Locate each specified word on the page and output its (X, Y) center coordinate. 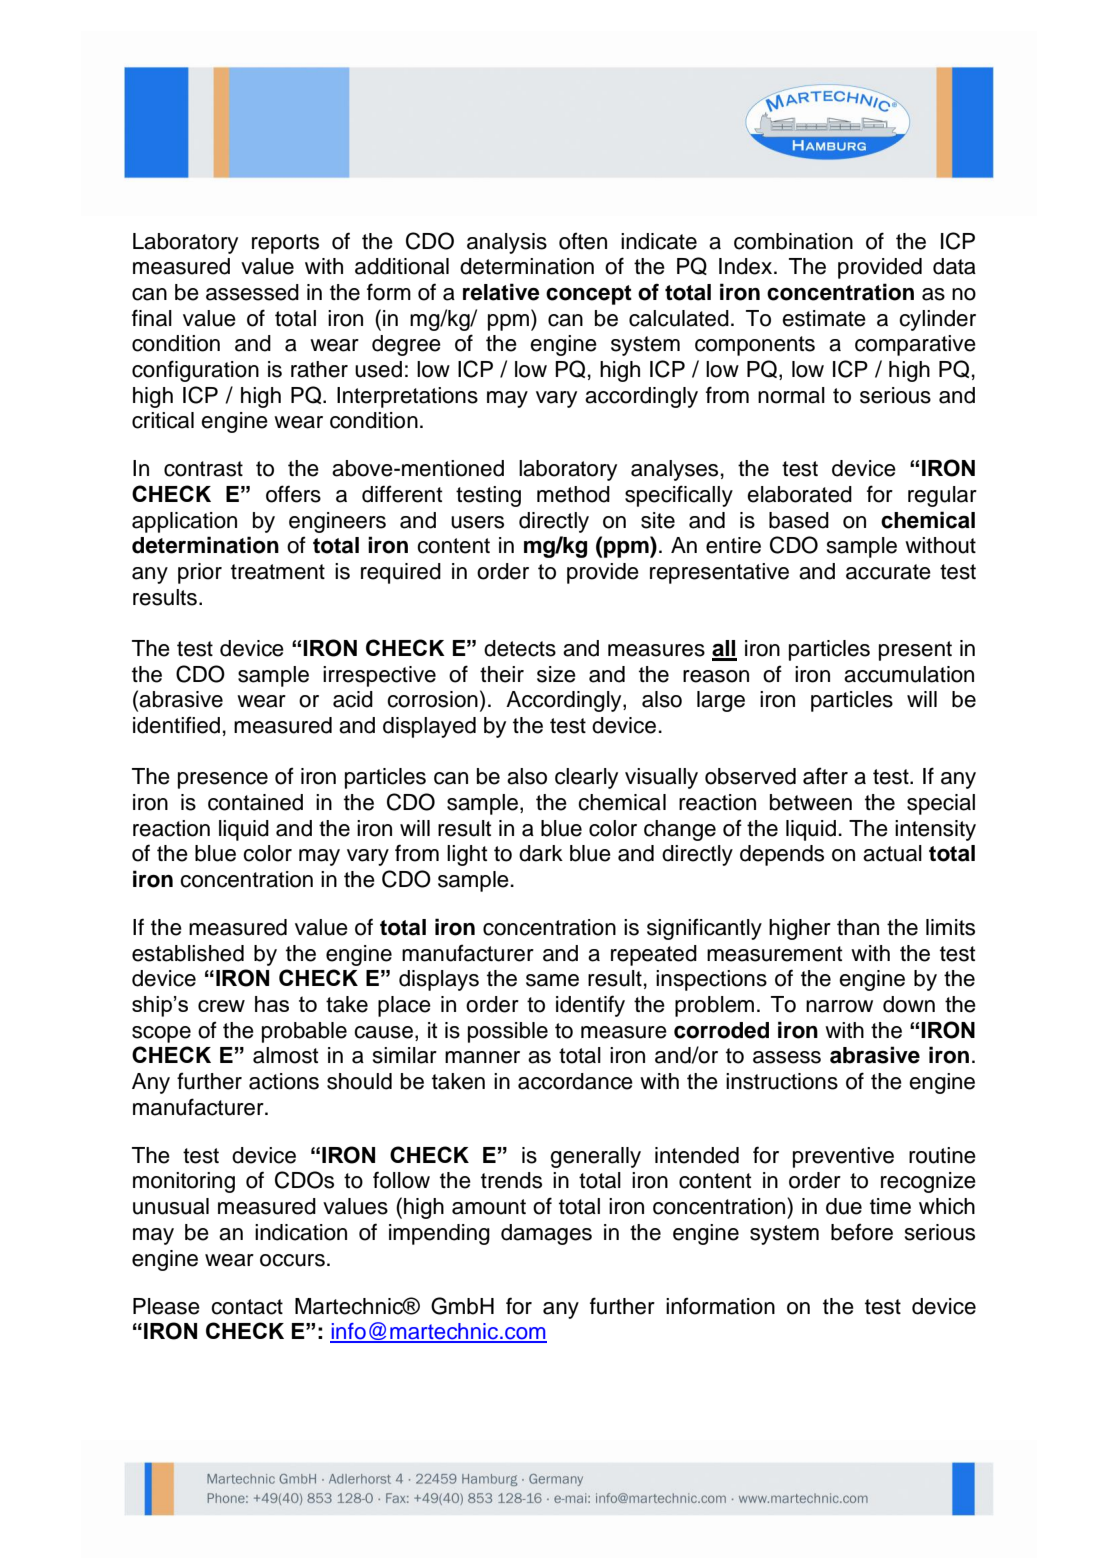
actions (284, 1081)
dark (541, 853)
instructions (782, 1081)
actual (892, 853)
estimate (824, 318)
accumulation (909, 674)
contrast (203, 469)
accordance (575, 1081)
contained (255, 802)
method (573, 494)
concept (589, 295)
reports (285, 244)
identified (176, 725)
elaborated (799, 494)
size (556, 674)
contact (247, 1307)
